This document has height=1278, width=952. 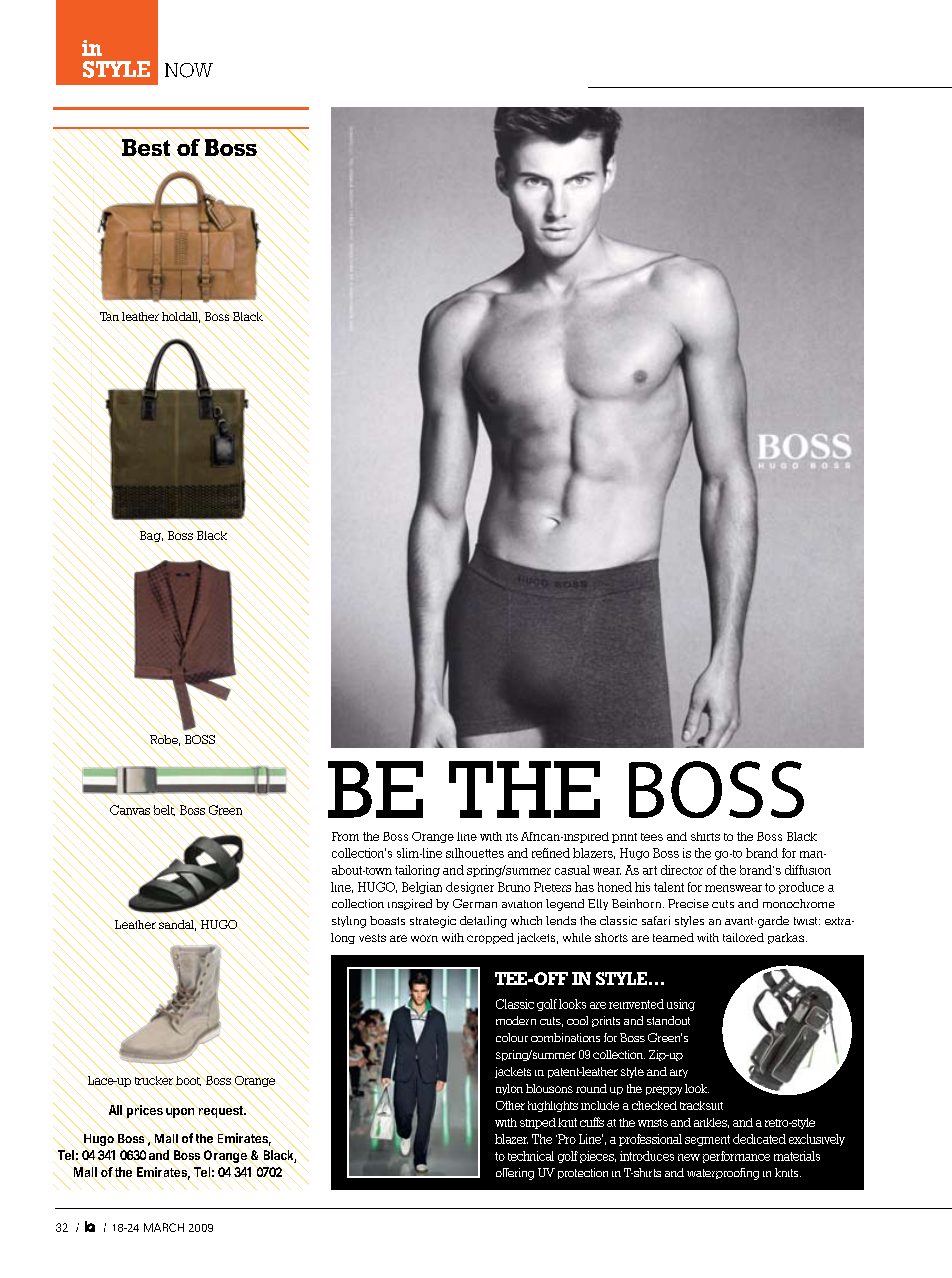 I want to click on diffusion, so click(x=808, y=870).
